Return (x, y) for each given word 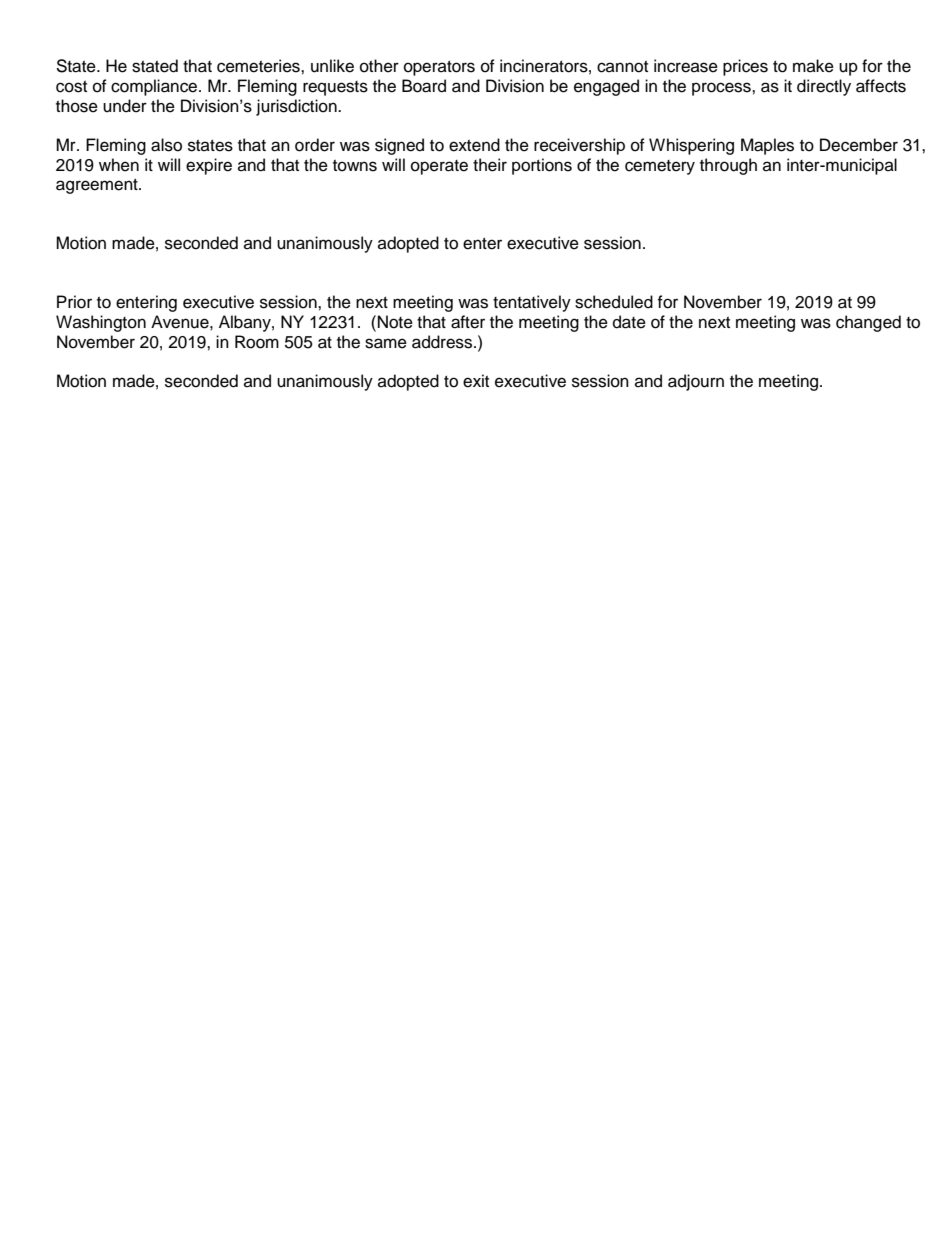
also (166, 145)
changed (868, 323)
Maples (767, 146)
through (728, 166)
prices (745, 67)
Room (257, 342)
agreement (98, 186)
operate (439, 167)
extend (474, 145)
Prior (74, 302)
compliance (155, 87)
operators (439, 68)
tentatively (532, 303)
